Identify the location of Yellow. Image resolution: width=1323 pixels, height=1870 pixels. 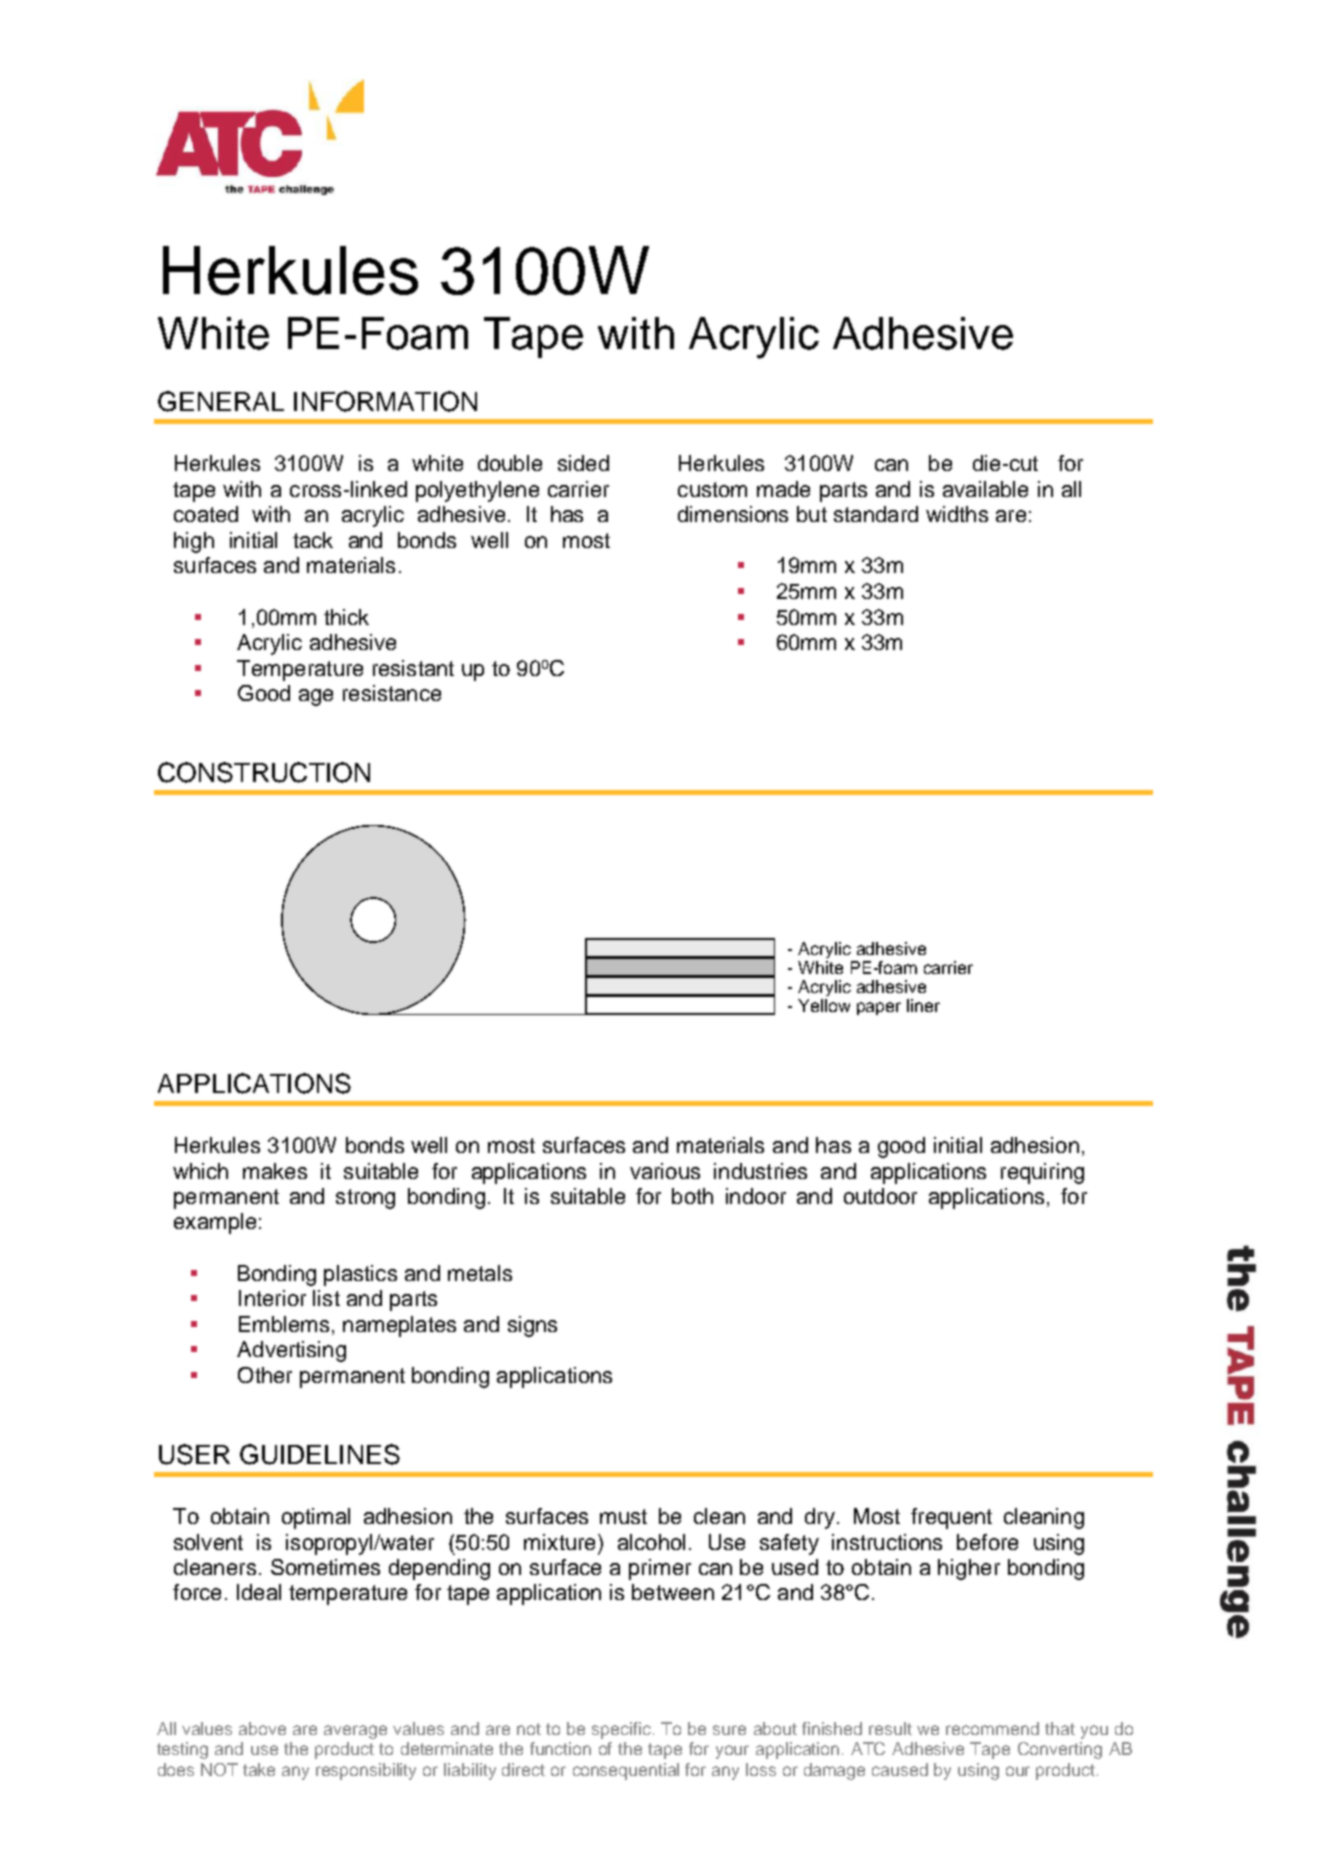
(824, 1005).
